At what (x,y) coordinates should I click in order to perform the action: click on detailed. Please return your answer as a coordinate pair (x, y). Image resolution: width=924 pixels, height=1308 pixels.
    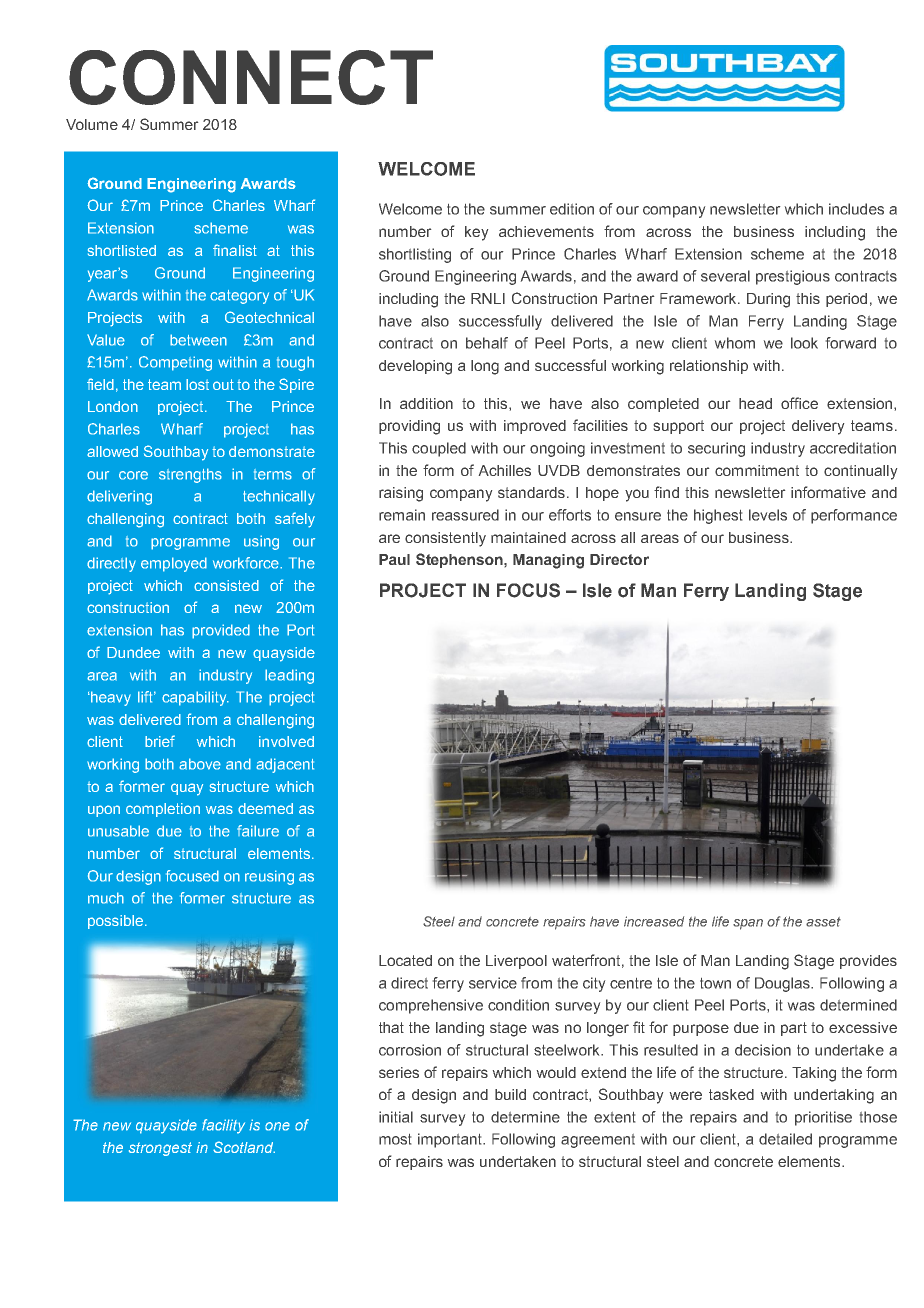
    Looking at the image, I should click on (785, 1139).
